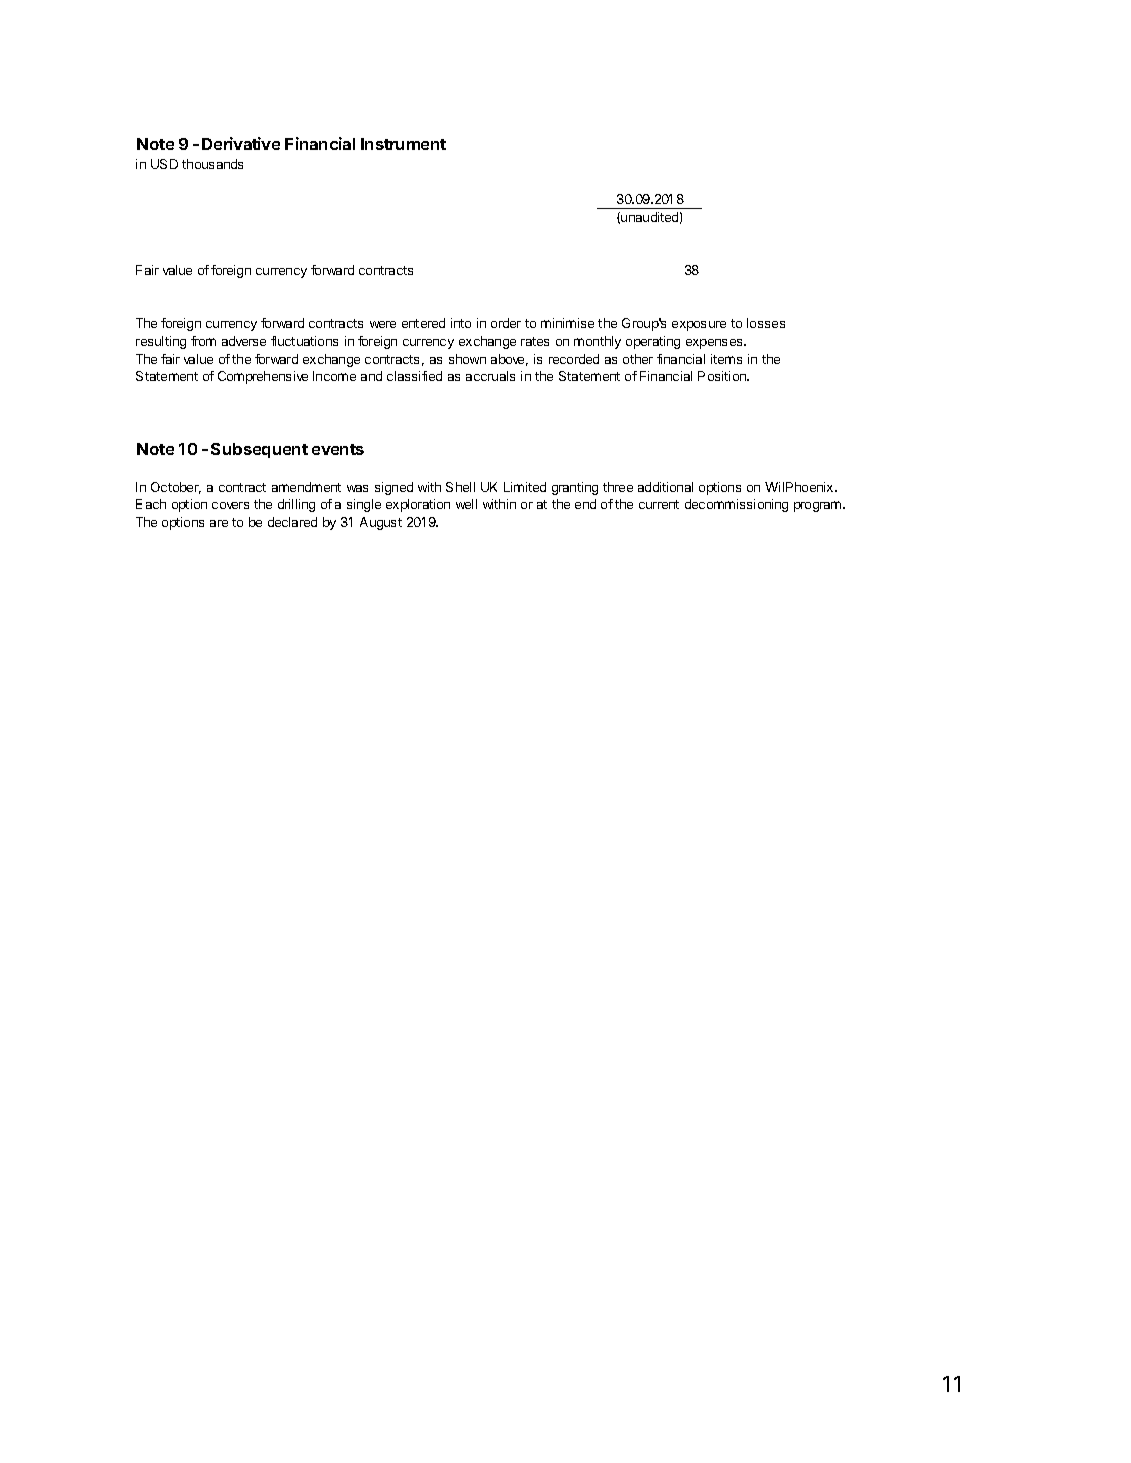 This screenshot has height=1463, width=1131. I want to click on into, so click(461, 323).
